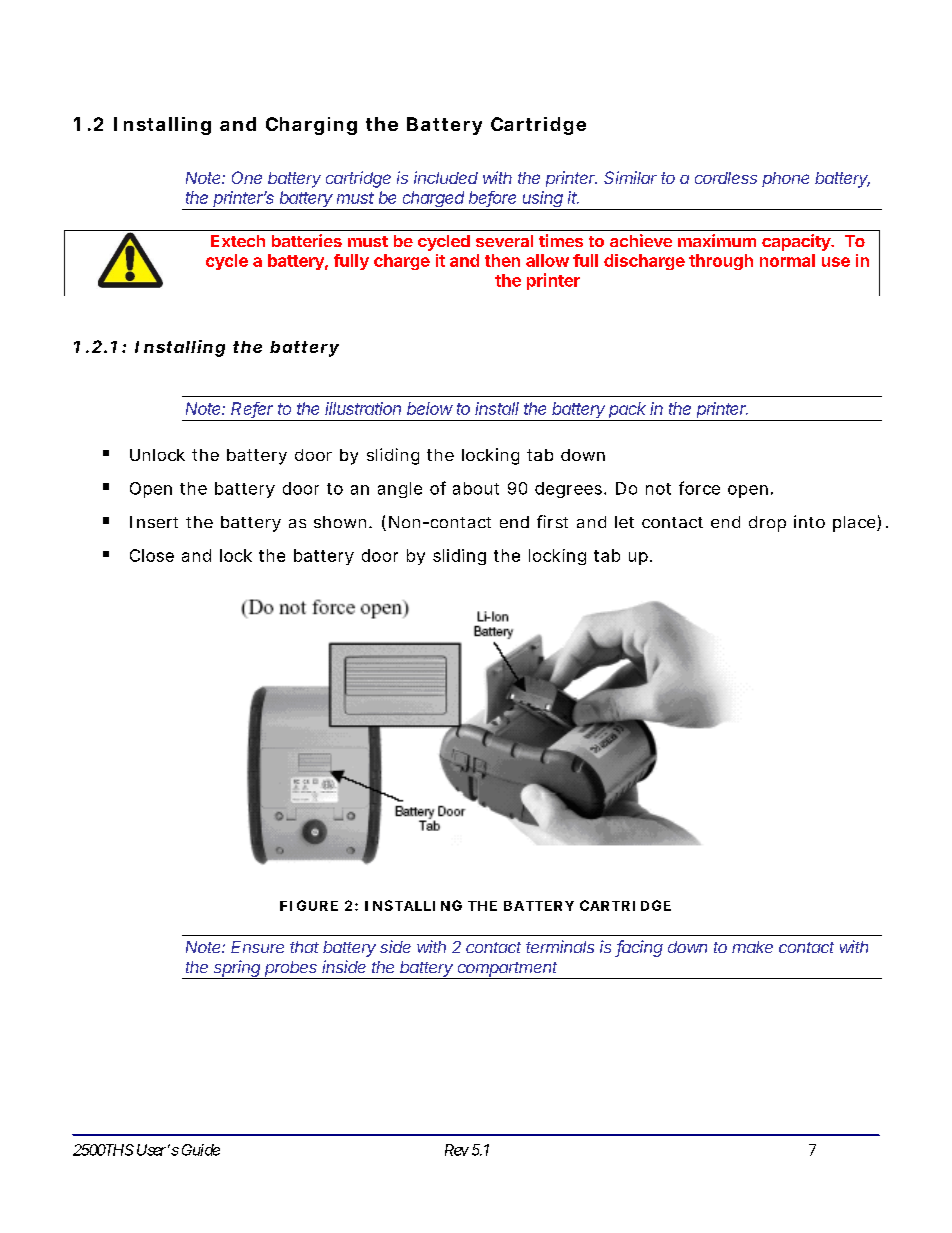 The width and height of the screenshot is (952, 1233). I want to click on Close, so click(152, 555).
